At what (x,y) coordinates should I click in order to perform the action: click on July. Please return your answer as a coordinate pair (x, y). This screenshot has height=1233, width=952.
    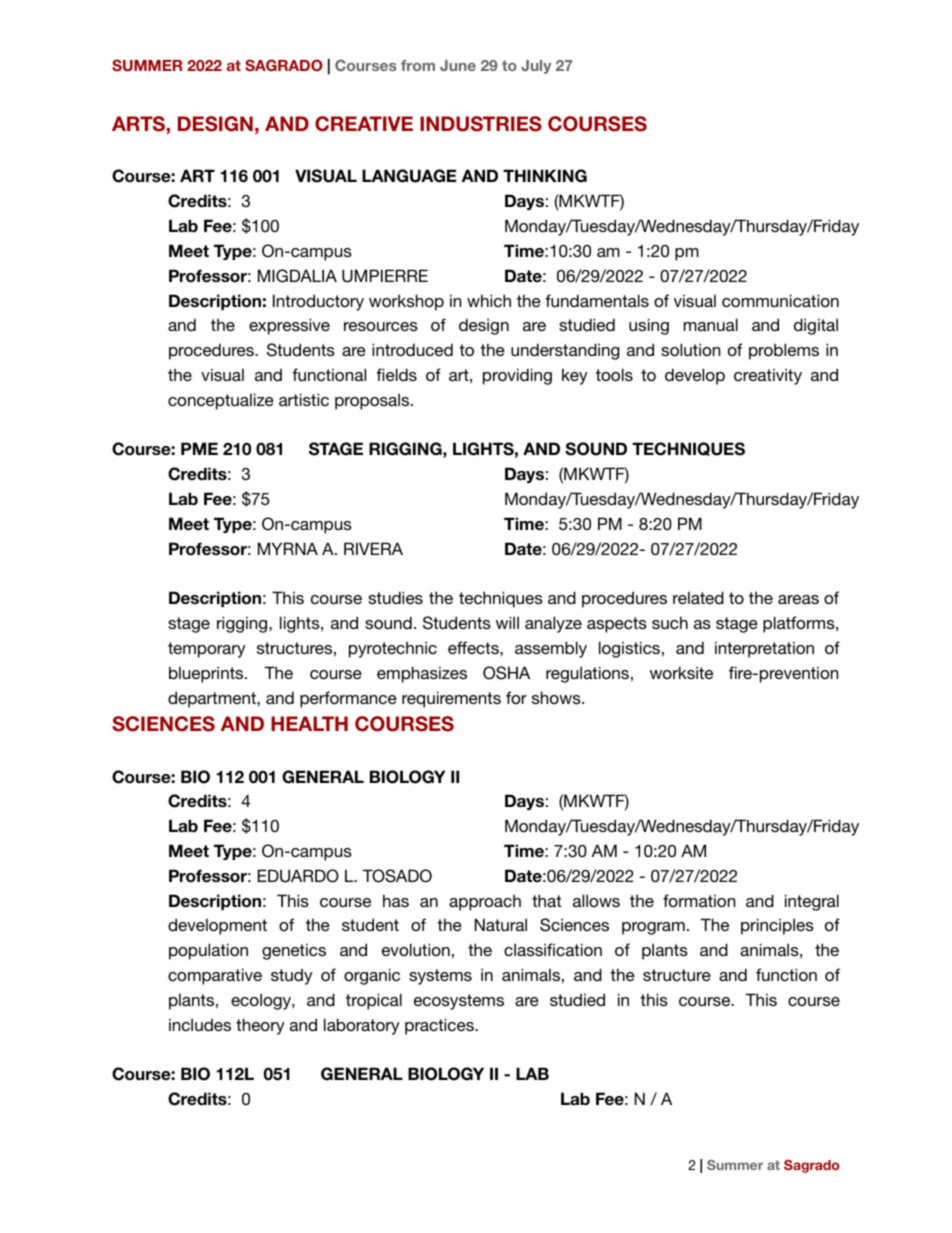
    Looking at the image, I should click on (536, 67).
